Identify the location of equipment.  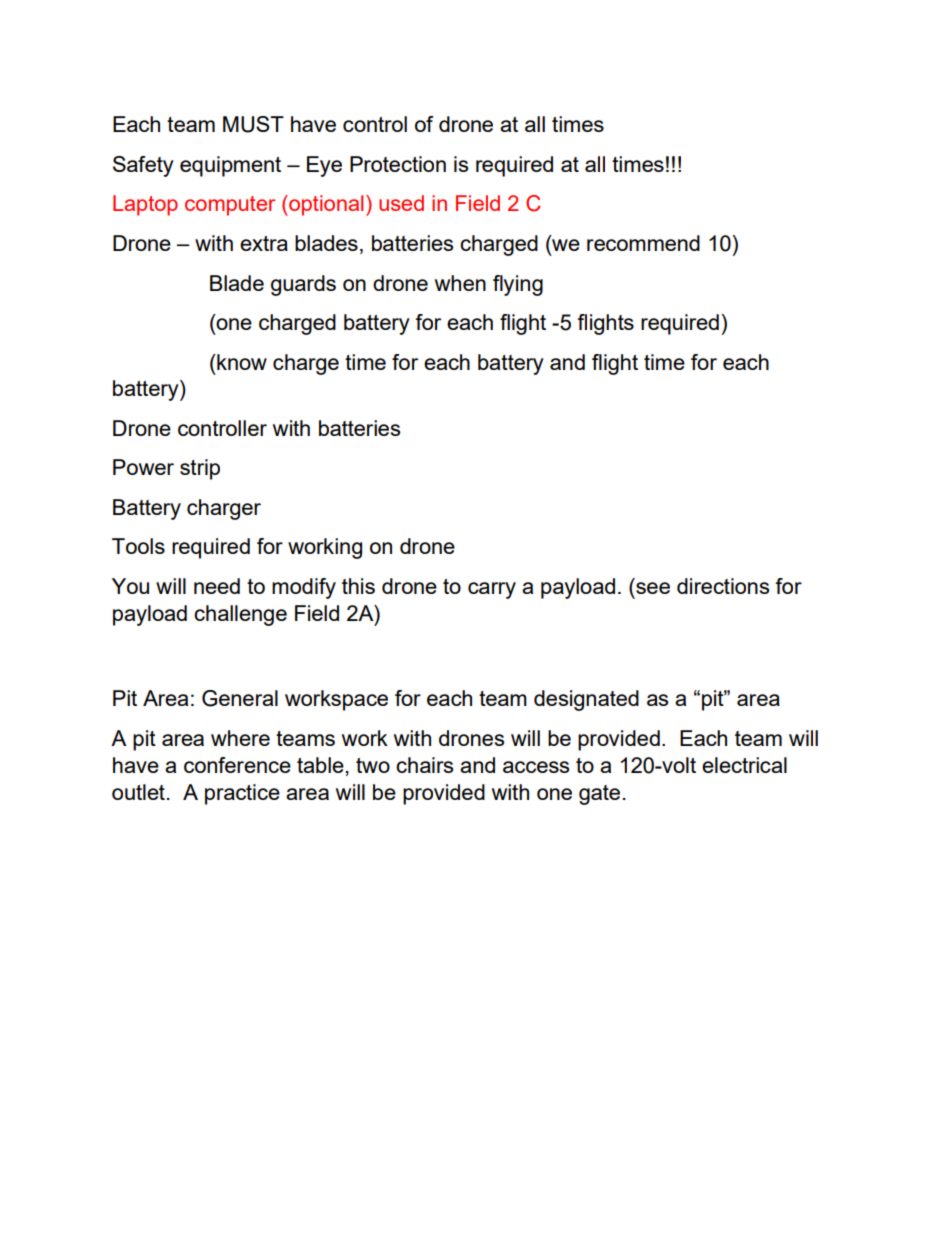
(230, 166).
